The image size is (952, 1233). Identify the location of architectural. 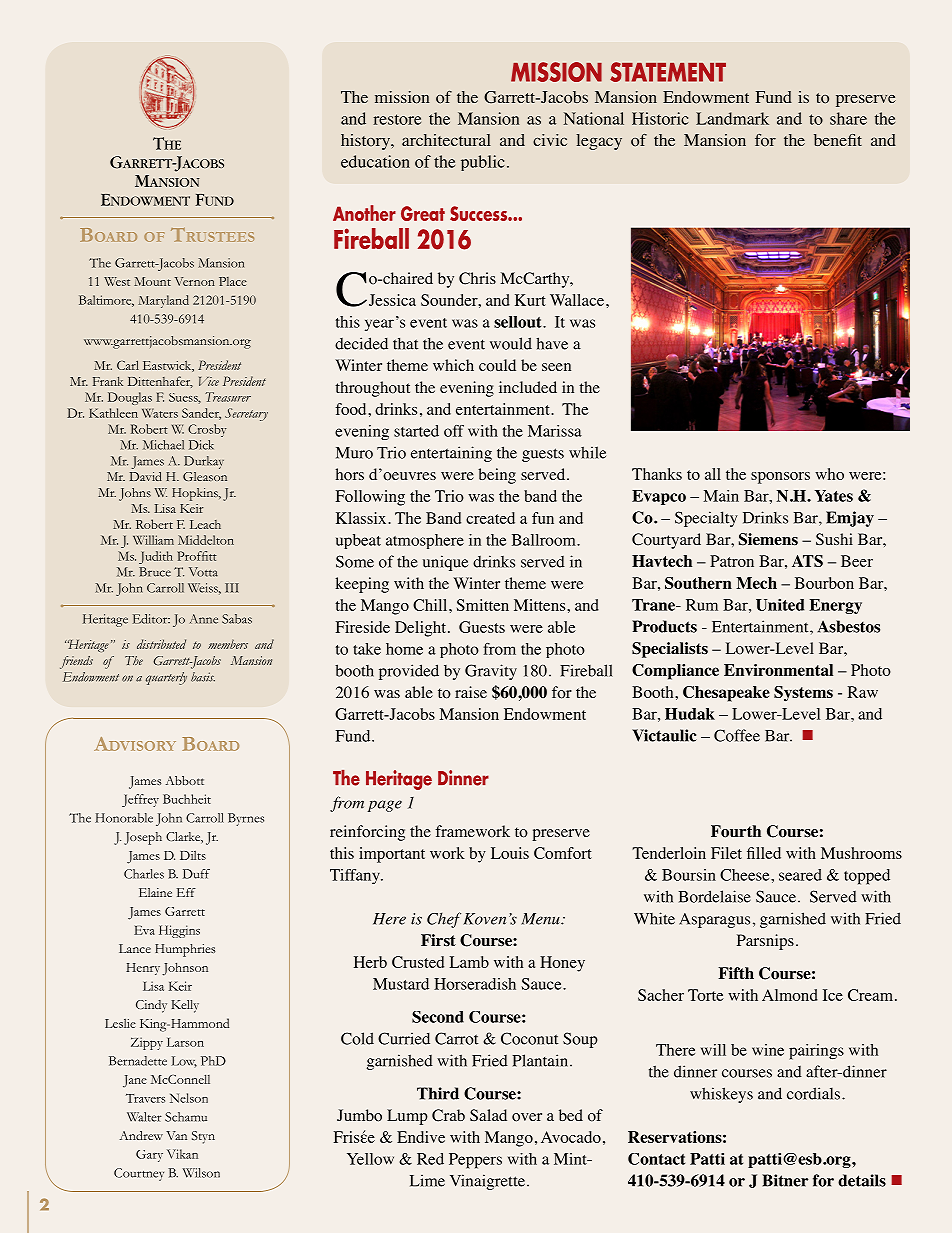
(446, 140).
